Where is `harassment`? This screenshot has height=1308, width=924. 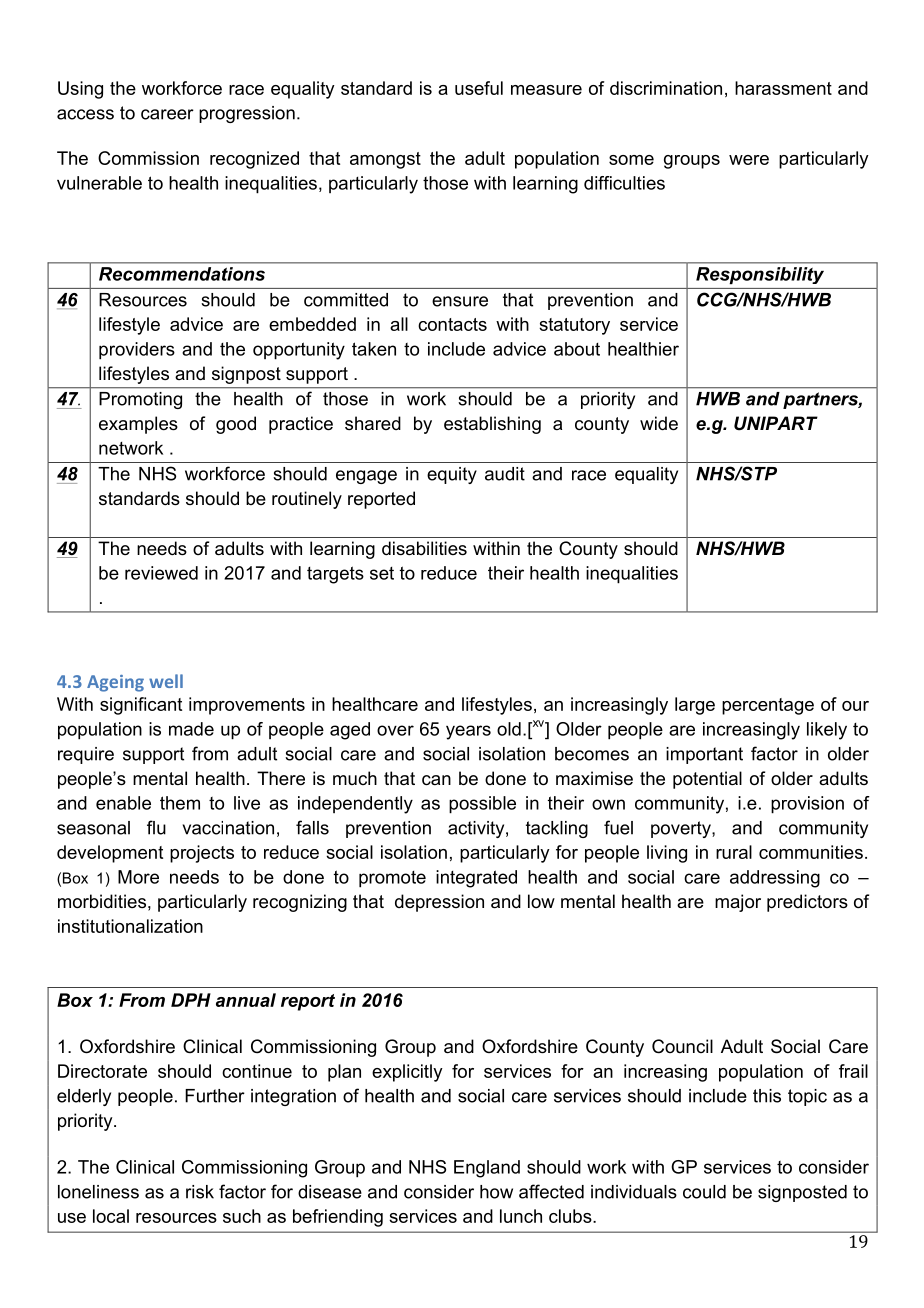
harassment is located at coordinates (783, 88).
